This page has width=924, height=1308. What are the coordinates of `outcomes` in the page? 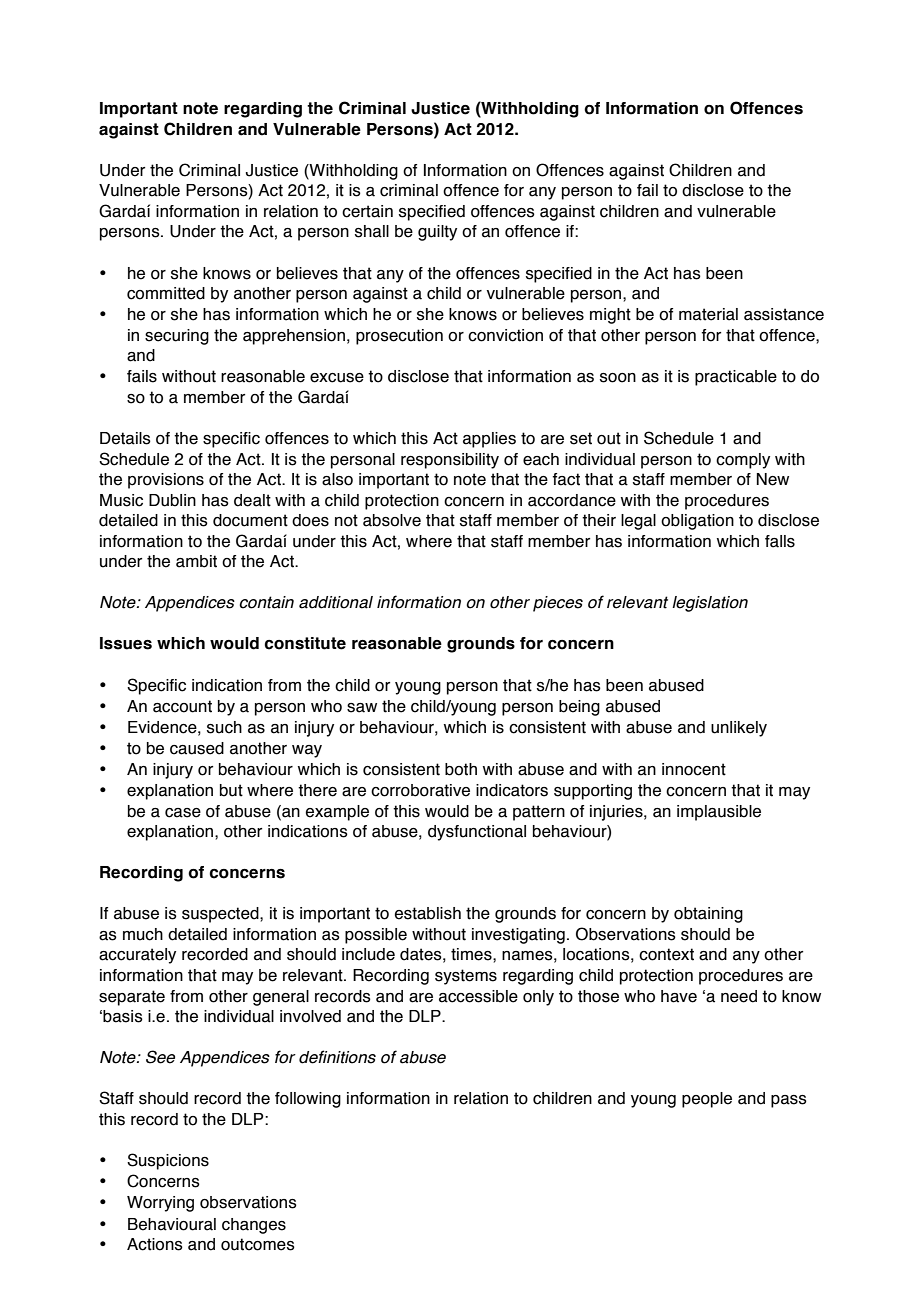 It's located at (258, 1244).
